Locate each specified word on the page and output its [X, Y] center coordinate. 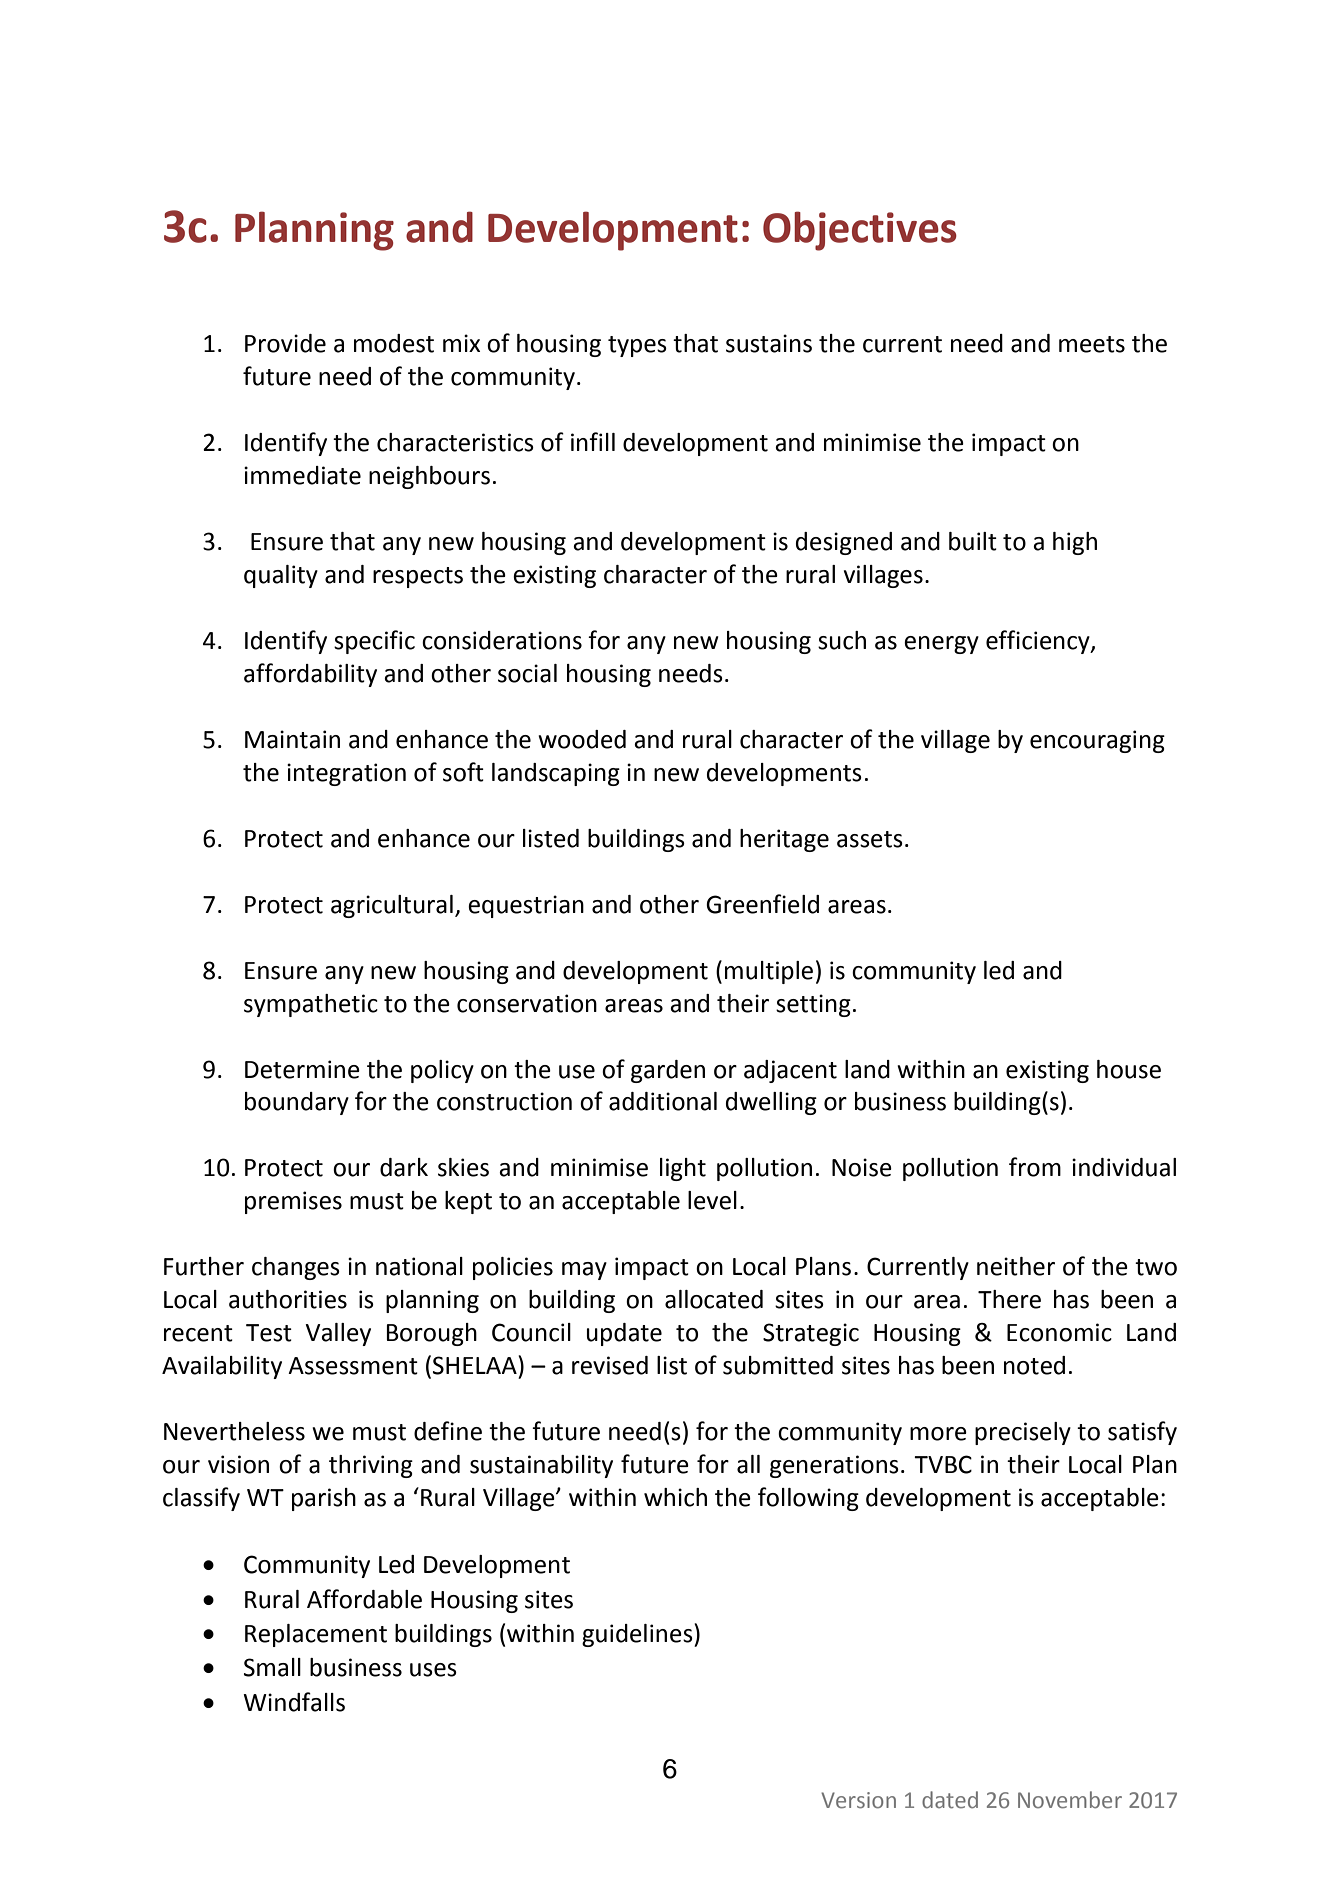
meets [1092, 344]
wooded [582, 739]
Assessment [353, 1366]
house [1129, 1069]
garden [668, 1071]
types [637, 346]
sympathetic [311, 1005]
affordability [310, 675]
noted [1034, 1365]
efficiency [1039, 642]
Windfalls [294, 1702]
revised [610, 1365]
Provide [285, 343]
